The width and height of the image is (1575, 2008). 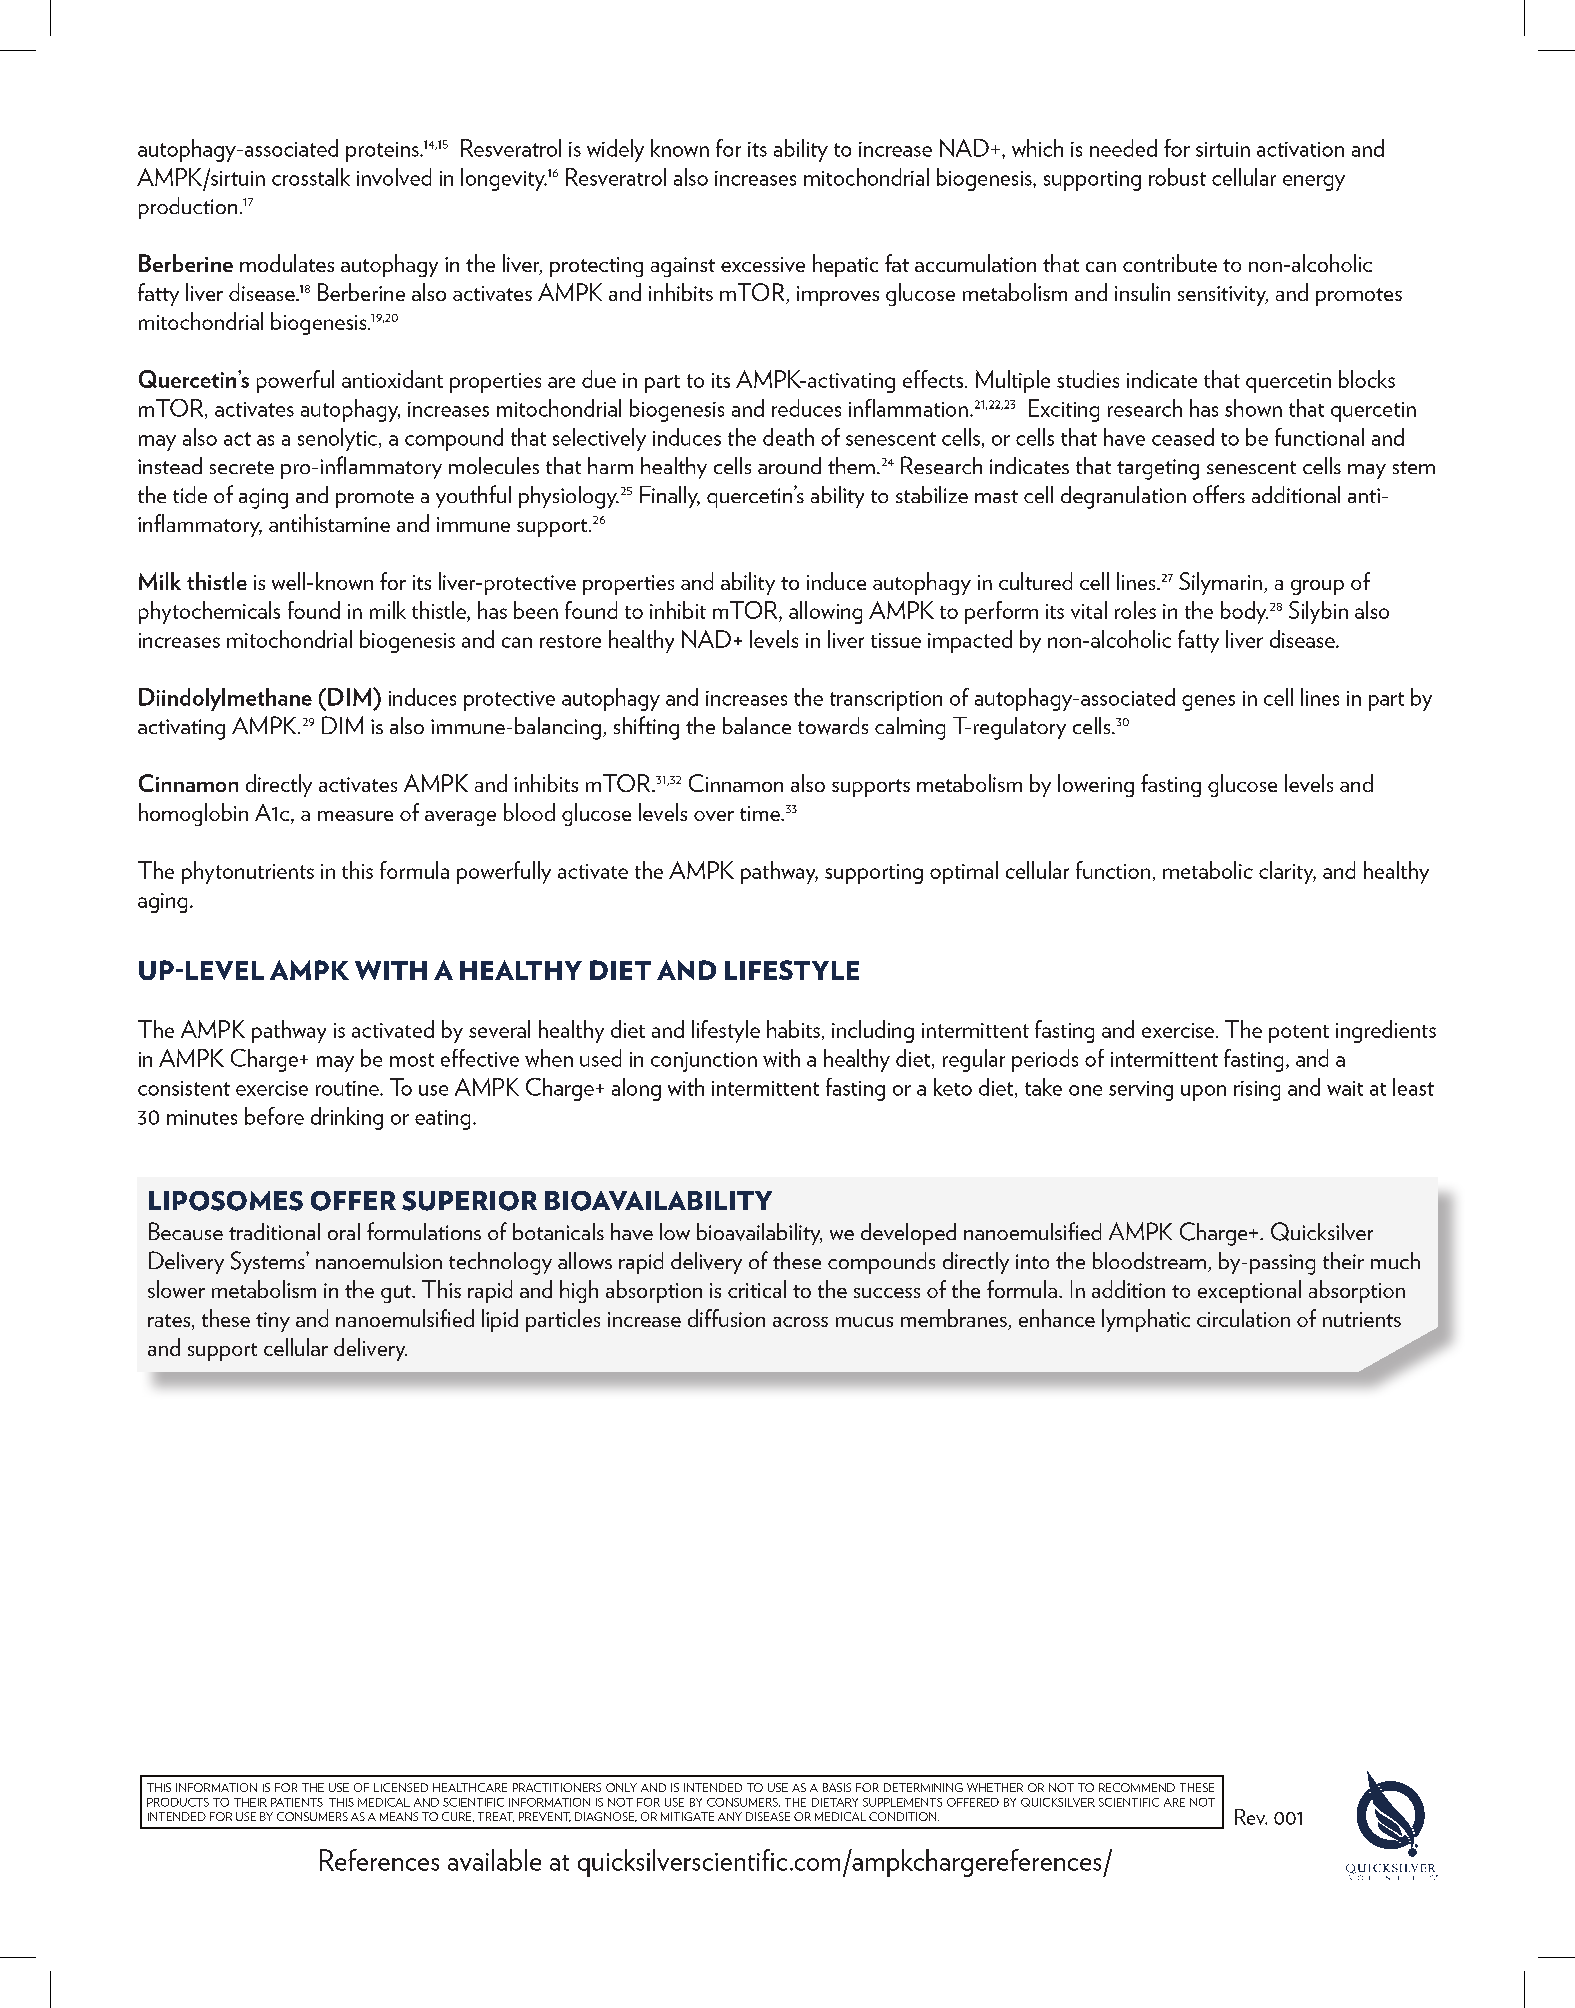 I want to click on activation, so click(x=1300, y=149).
